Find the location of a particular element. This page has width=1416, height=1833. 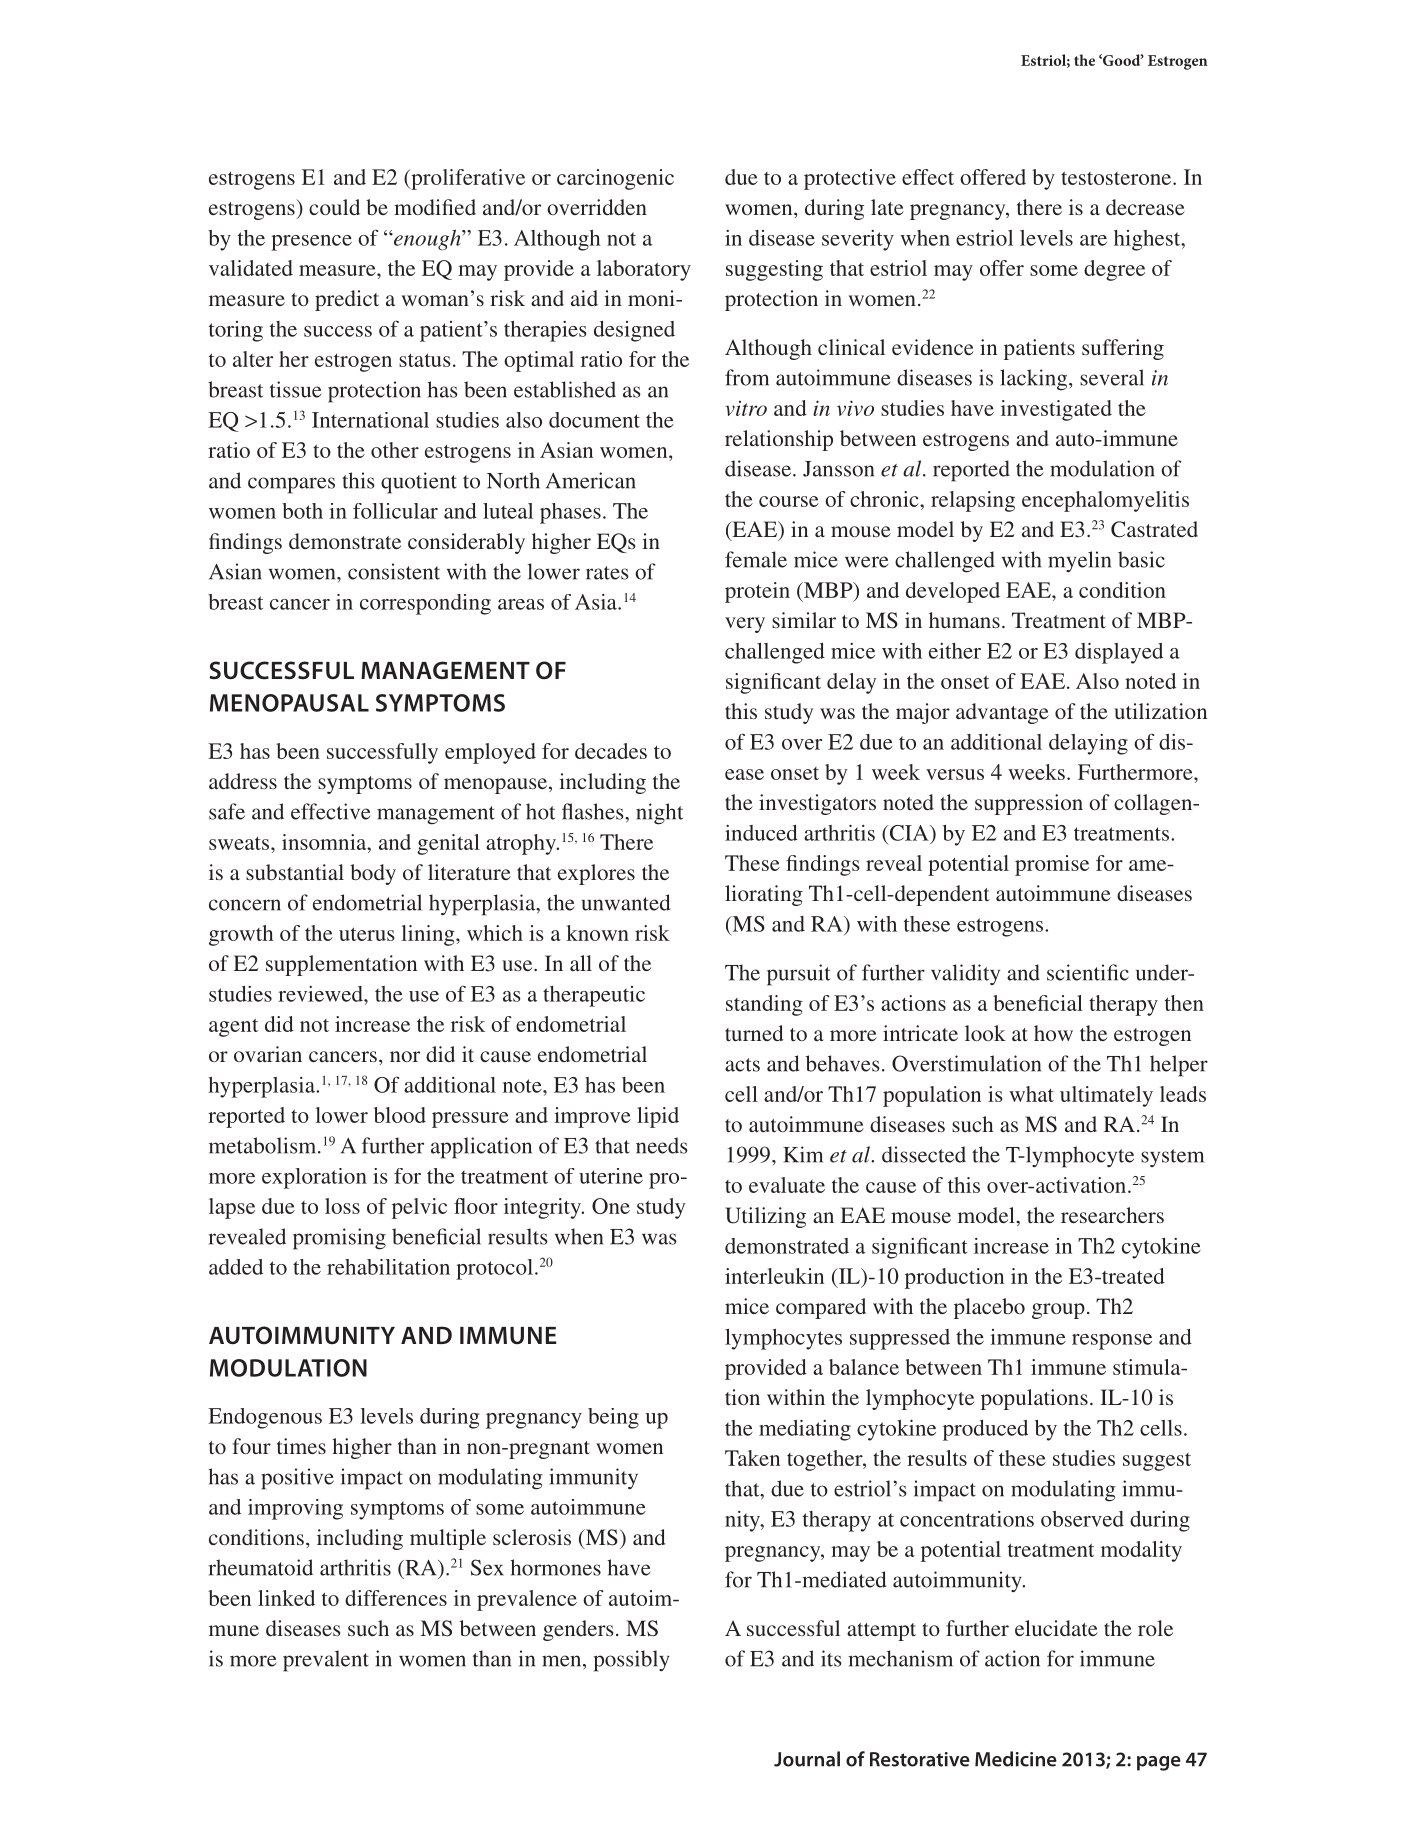

reviewed is located at coordinates (321, 994).
